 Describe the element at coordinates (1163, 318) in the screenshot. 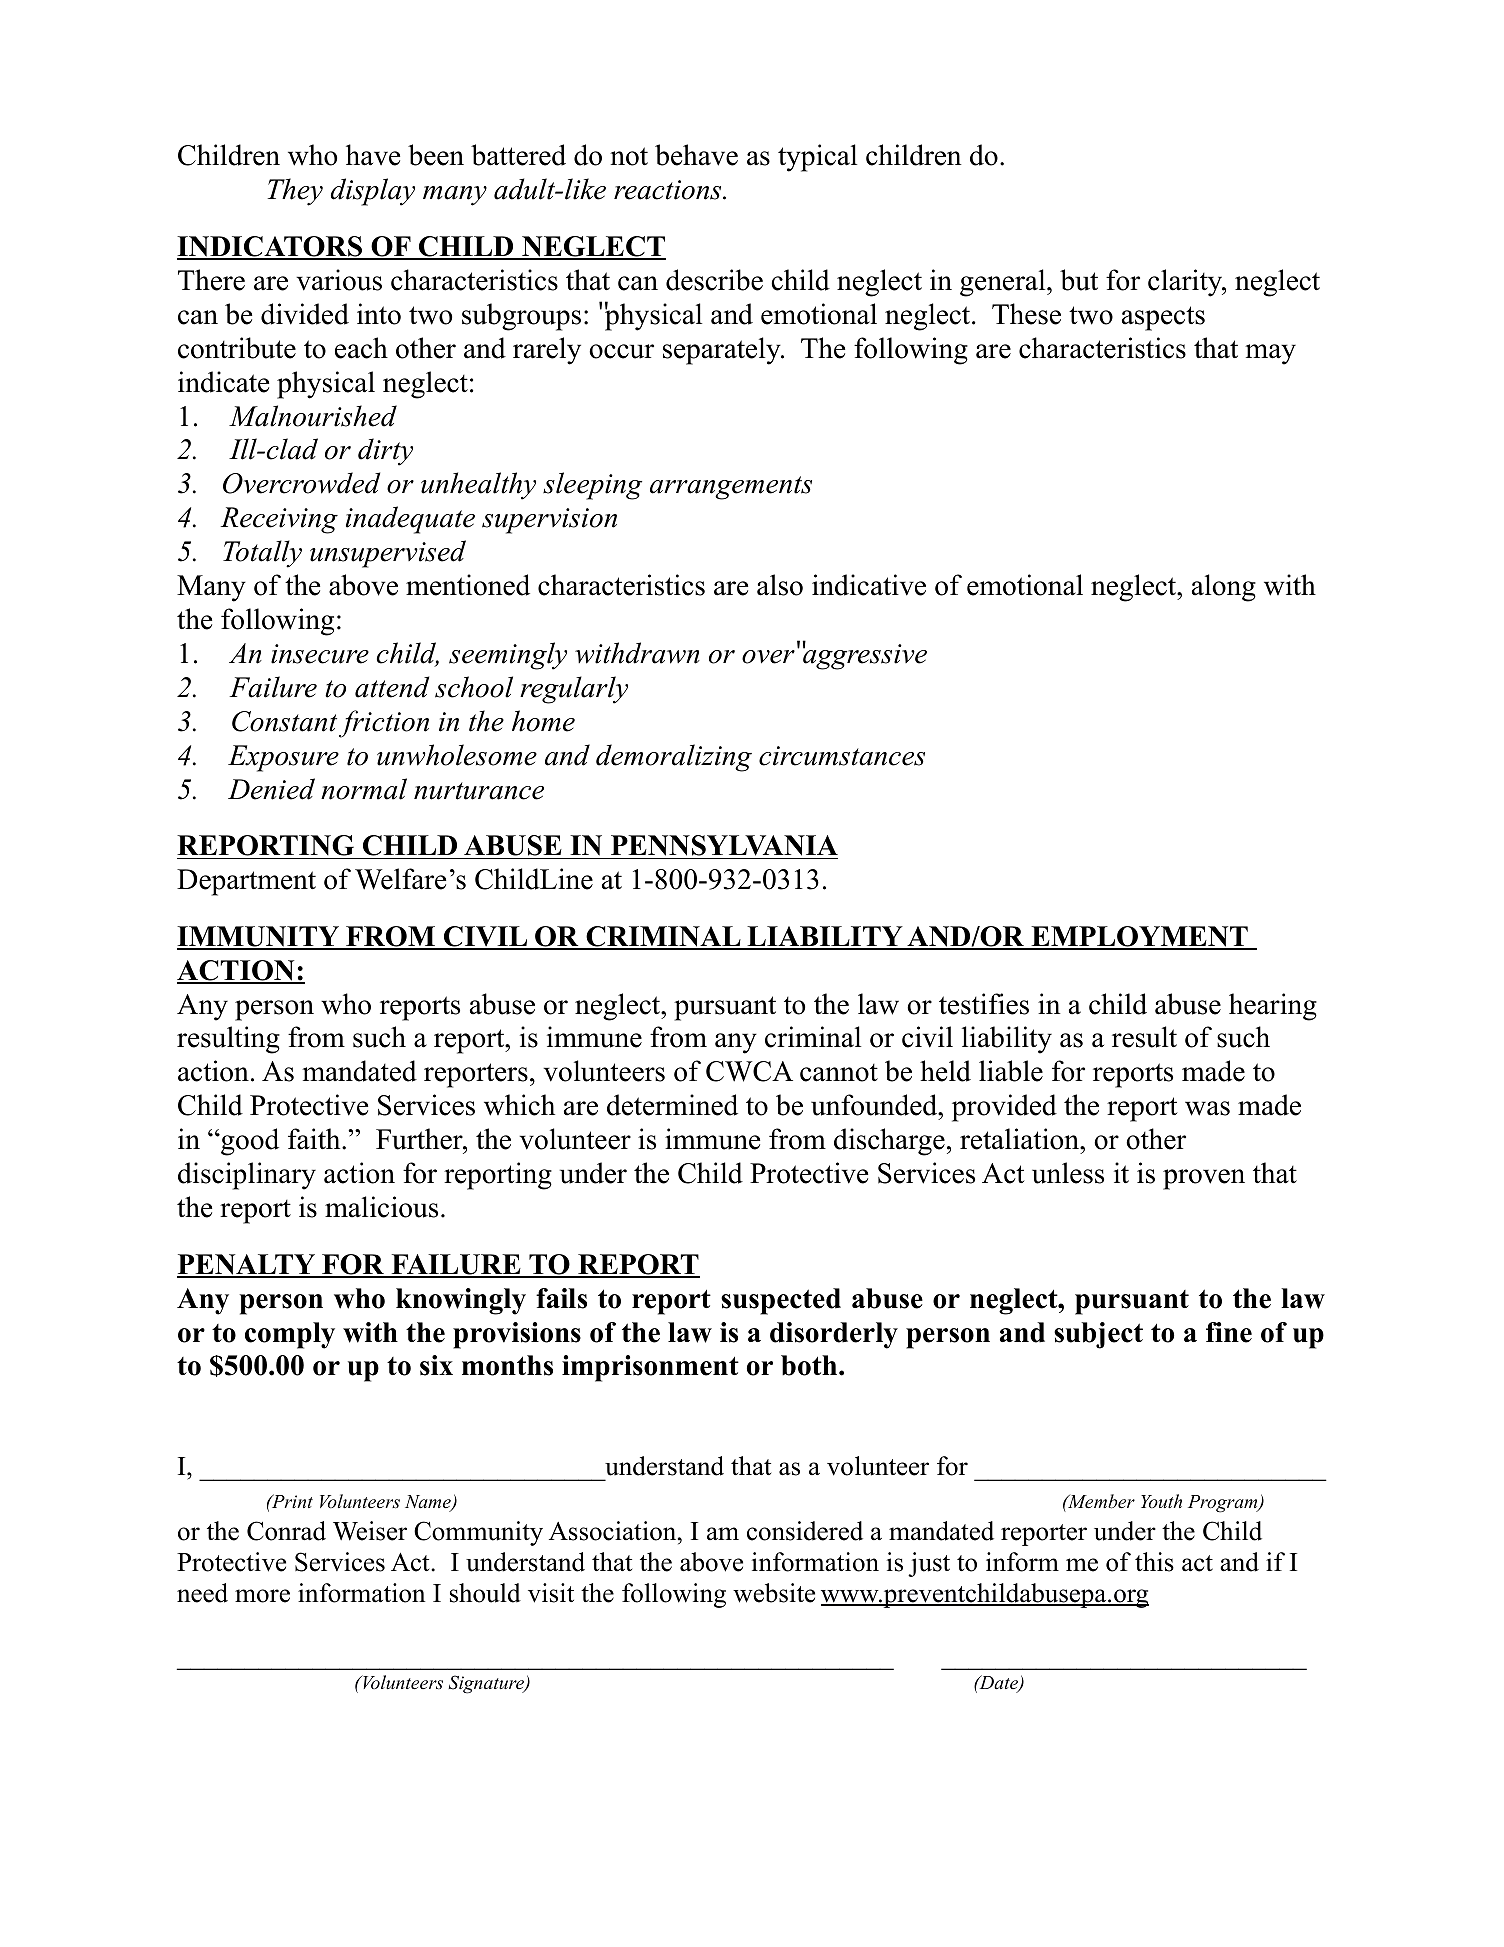

I see `aspects` at that location.
